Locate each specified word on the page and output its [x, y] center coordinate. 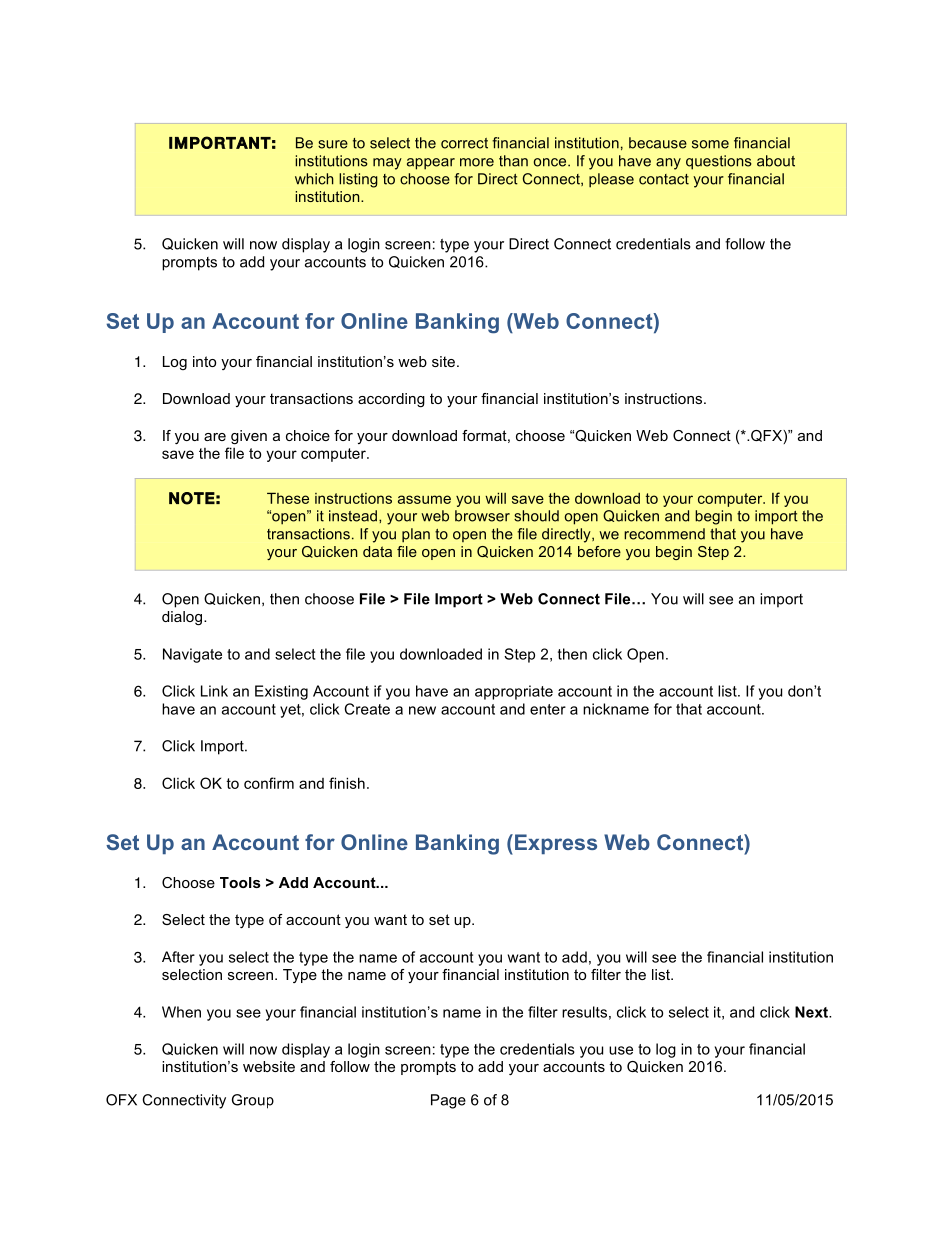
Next [812, 1012]
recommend [664, 534]
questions [719, 162]
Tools [240, 882]
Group [253, 1101]
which [314, 179]
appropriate [514, 692]
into [204, 361]
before [599, 551]
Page [448, 1101]
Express [556, 844]
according [391, 400]
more [477, 162]
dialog [182, 618]
